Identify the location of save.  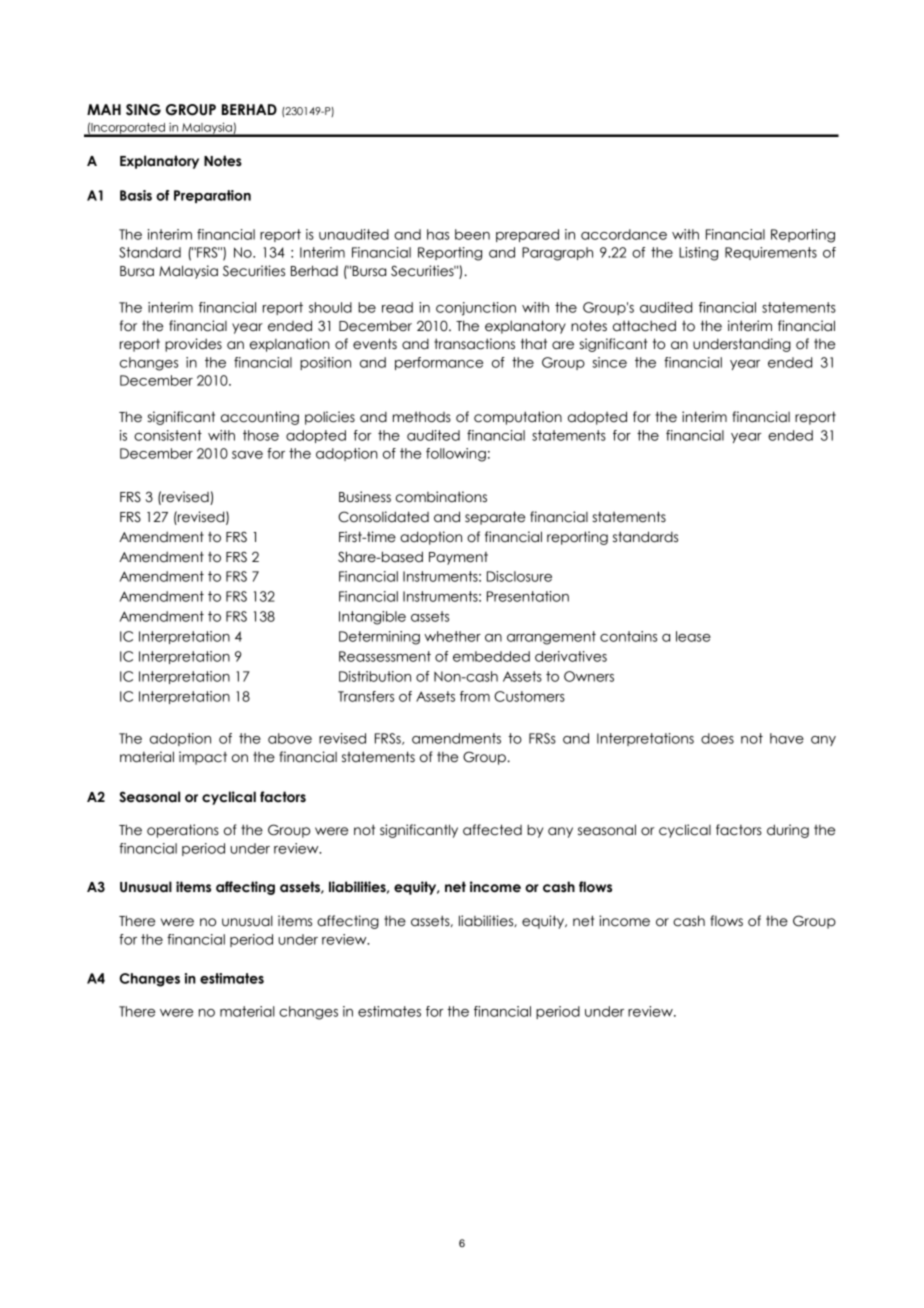
(247, 455).
